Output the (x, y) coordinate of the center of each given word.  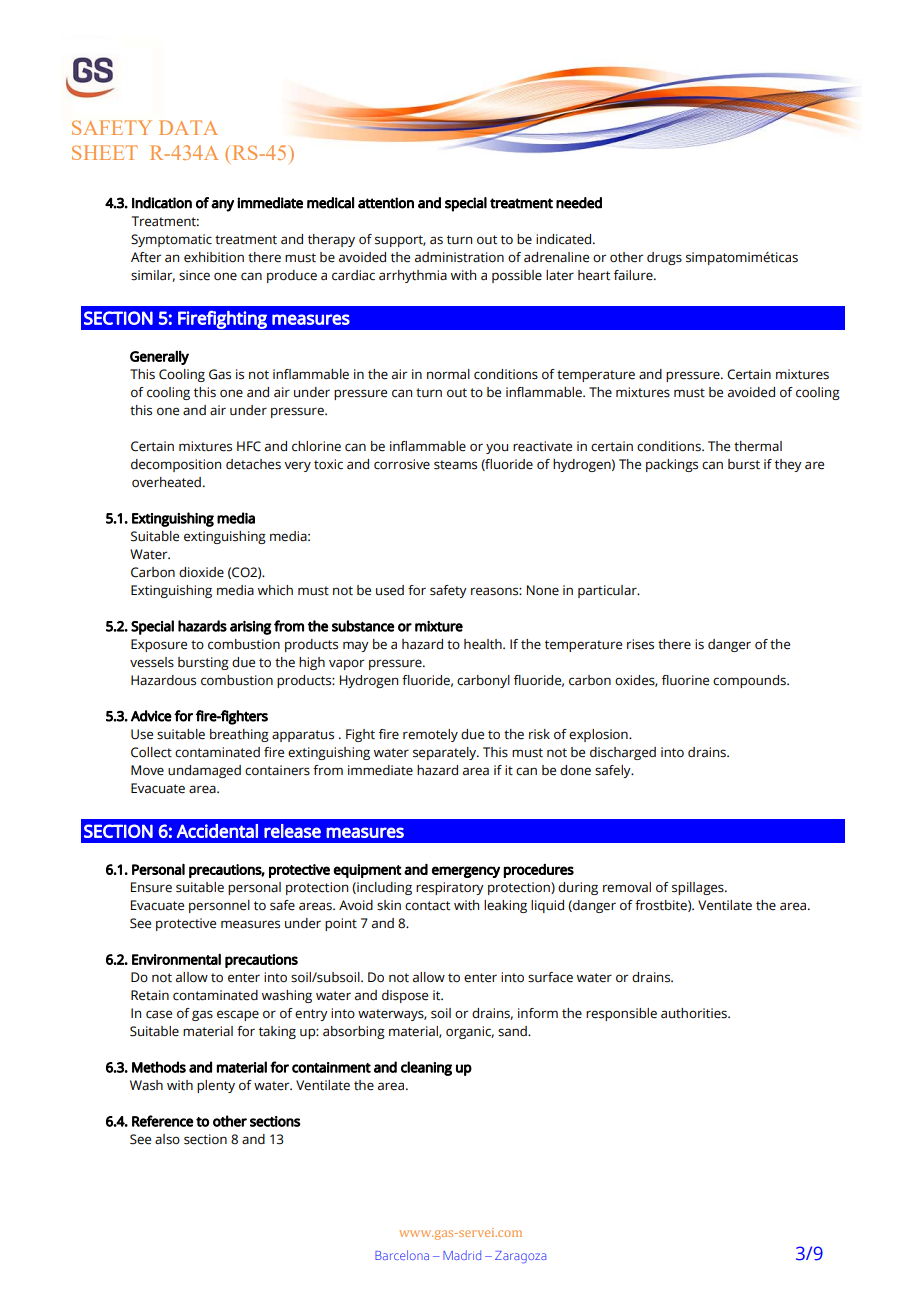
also (167, 1139)
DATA (188, 127)
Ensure (151, 887)
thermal (758, 446)
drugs (664, 258)
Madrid (462, 1255)
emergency (466, 872)
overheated (166, 482)
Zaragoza (521, 1257)
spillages (699, 888)
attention (386, 203)
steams (455, 465)
